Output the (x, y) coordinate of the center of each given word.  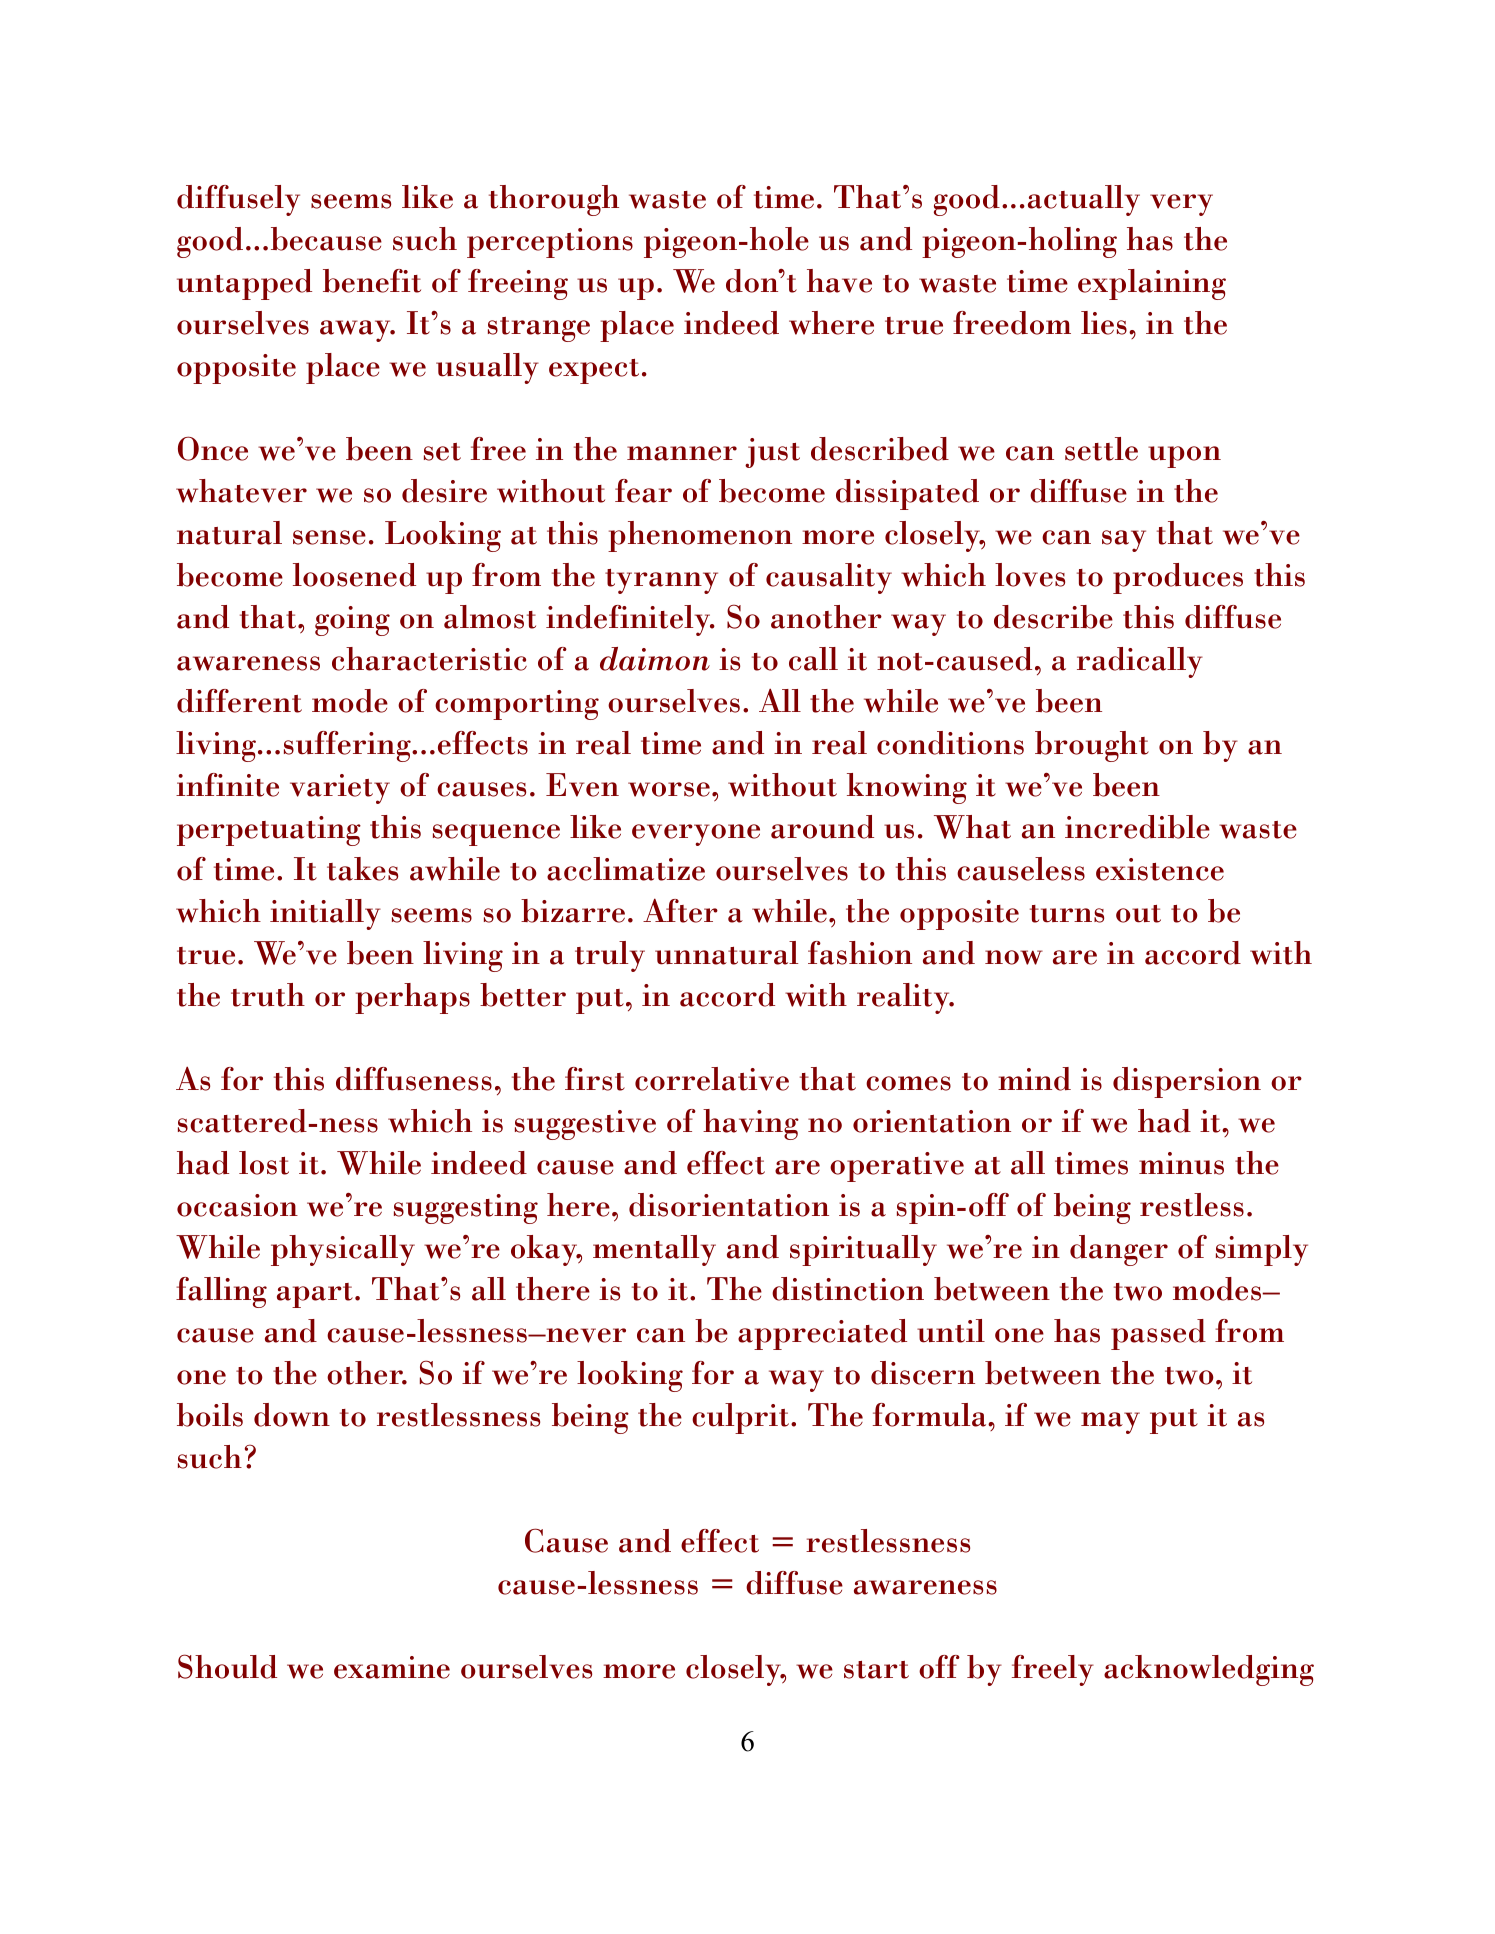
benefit (372, 281)
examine (392, 1667)
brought (1092, 746)
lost (264, 1163)
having (751, 1124)
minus (1181, 1163)
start (876, 1670)
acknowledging (1209, 1670)
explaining (1152, 284)
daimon (655, 659)
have (839, 281)
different (239, 701)
